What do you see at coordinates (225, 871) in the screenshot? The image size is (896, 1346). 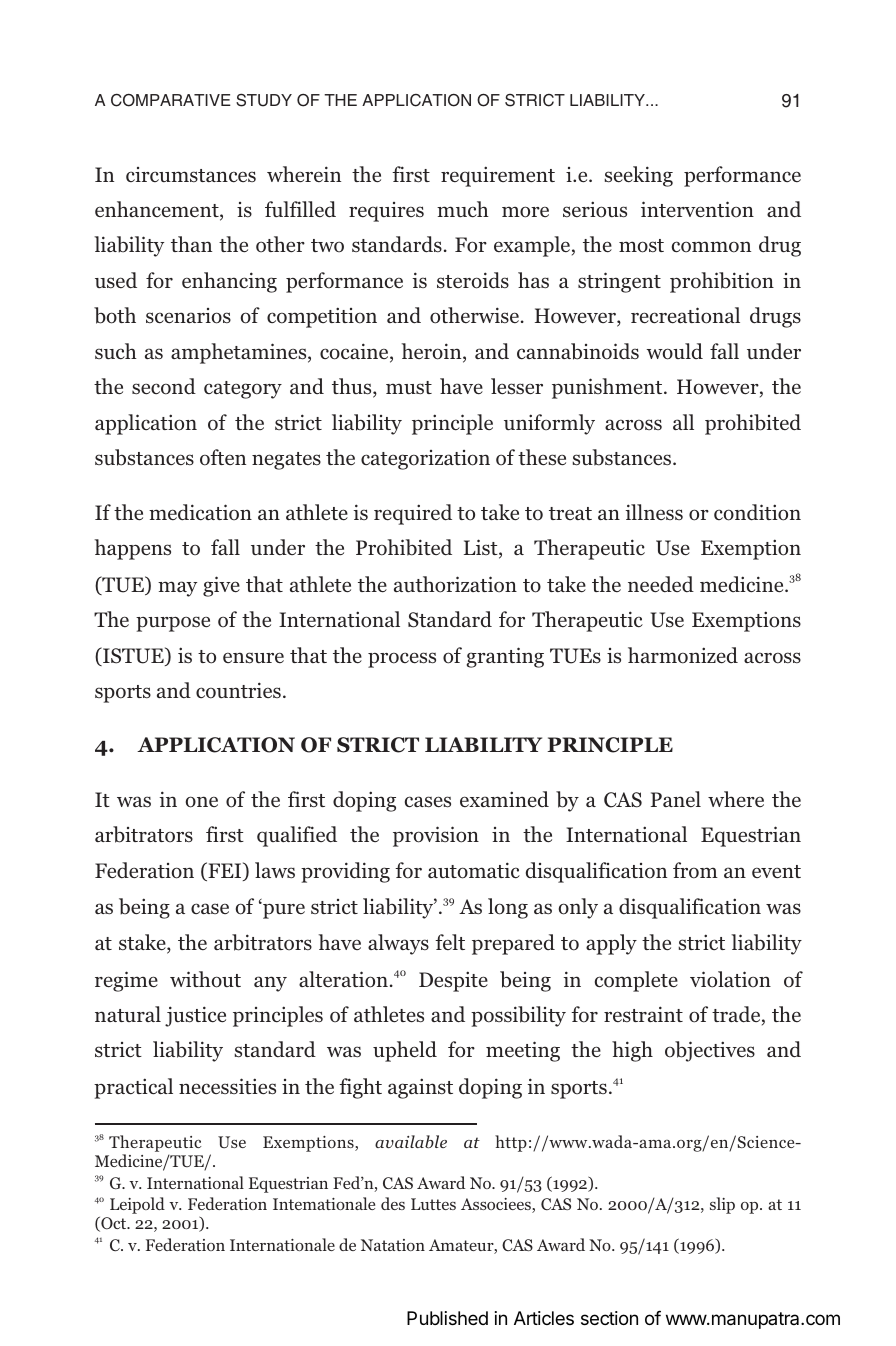 I see `FEI` at bounding box center [225, 871].
